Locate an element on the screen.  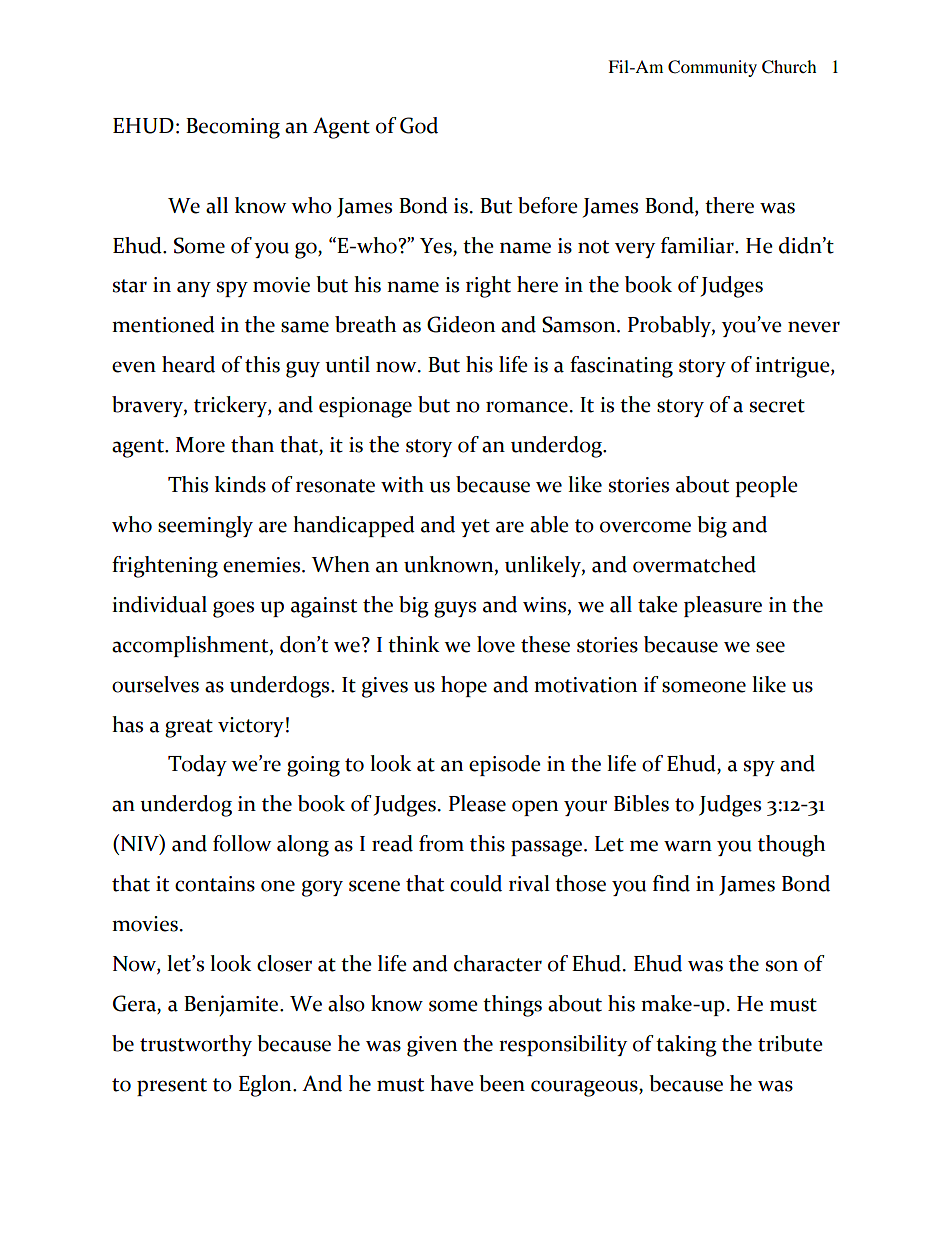
Bibles is located at coordinates (641, 803).
